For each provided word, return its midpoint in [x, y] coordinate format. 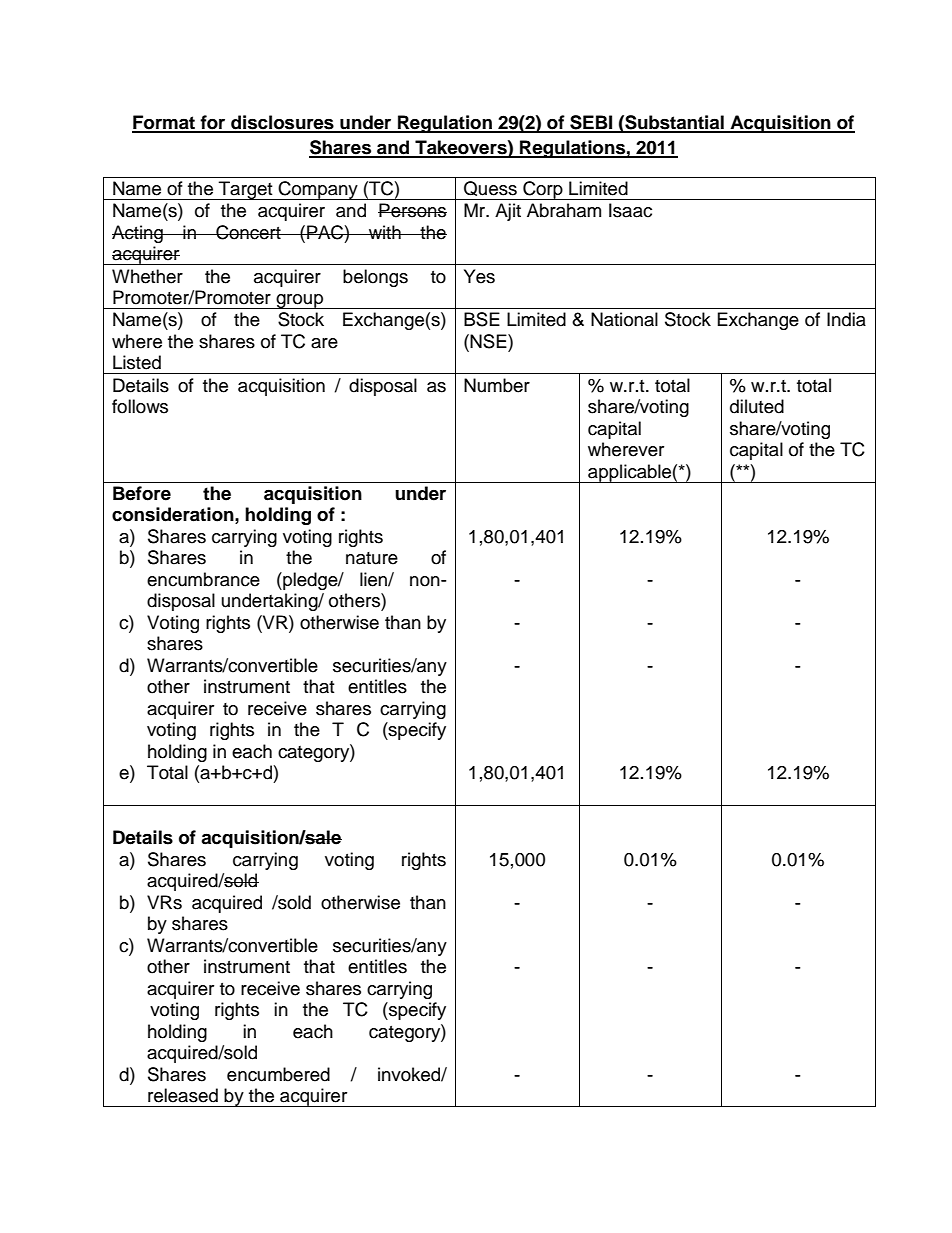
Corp [543, 190]
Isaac [630, 210]
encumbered [278, 1074]
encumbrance [203, 579]
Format [165, 123]
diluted [757, 406]
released [183, 1095]
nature [372, 558]
